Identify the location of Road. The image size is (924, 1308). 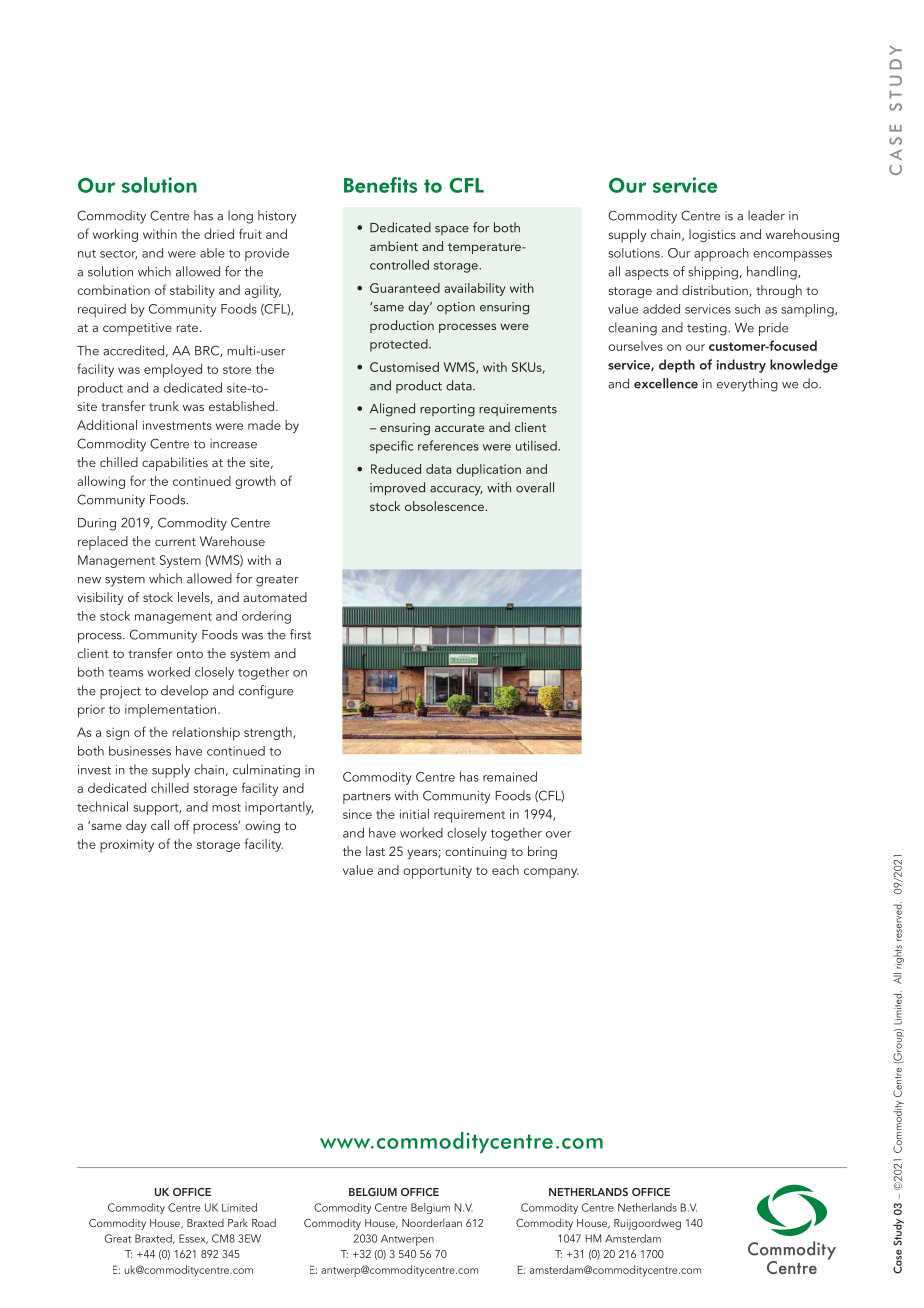
(264, 1222).
